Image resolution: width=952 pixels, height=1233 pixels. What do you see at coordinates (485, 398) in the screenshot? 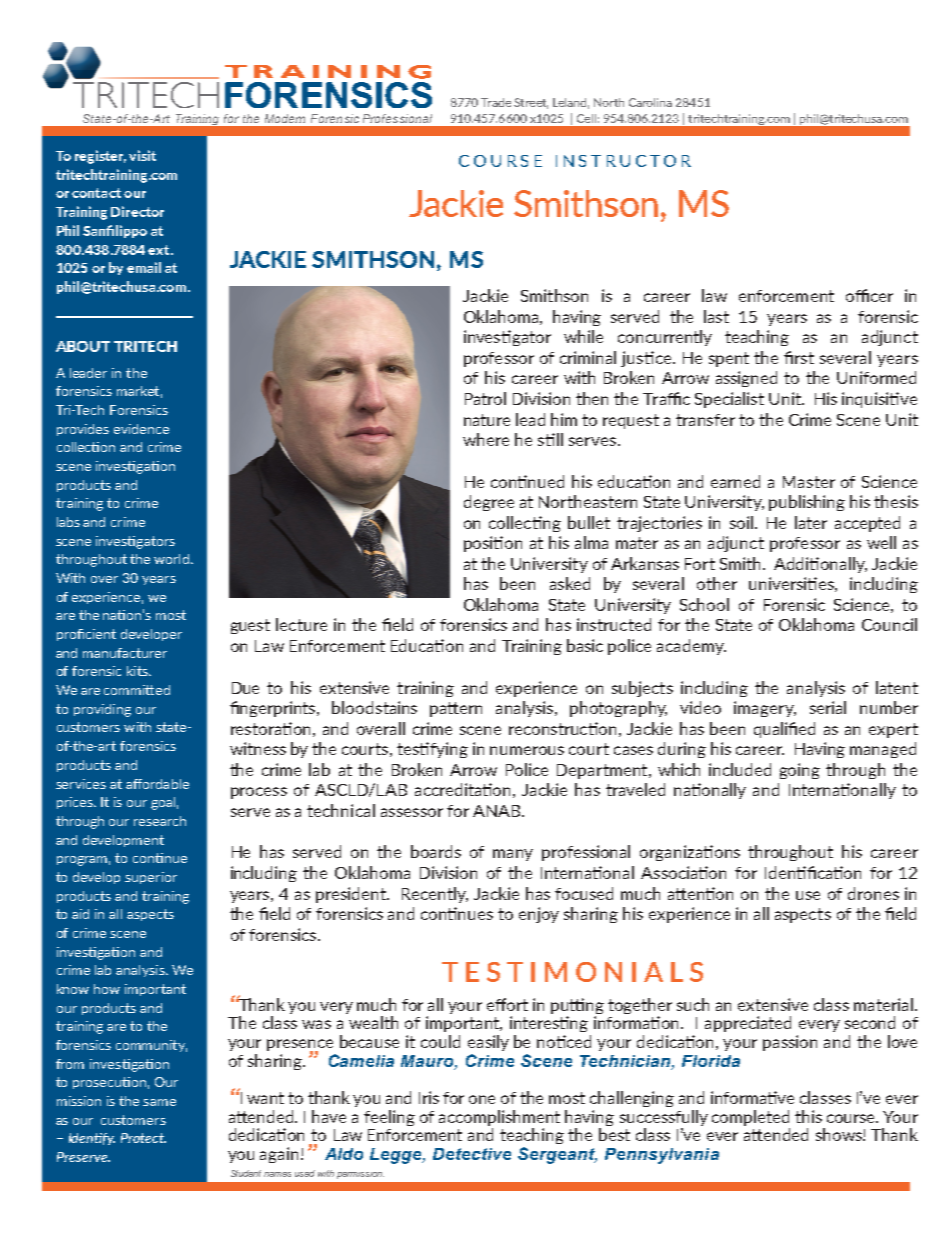
I see `Patrol` at bounding box center [485, 398].
